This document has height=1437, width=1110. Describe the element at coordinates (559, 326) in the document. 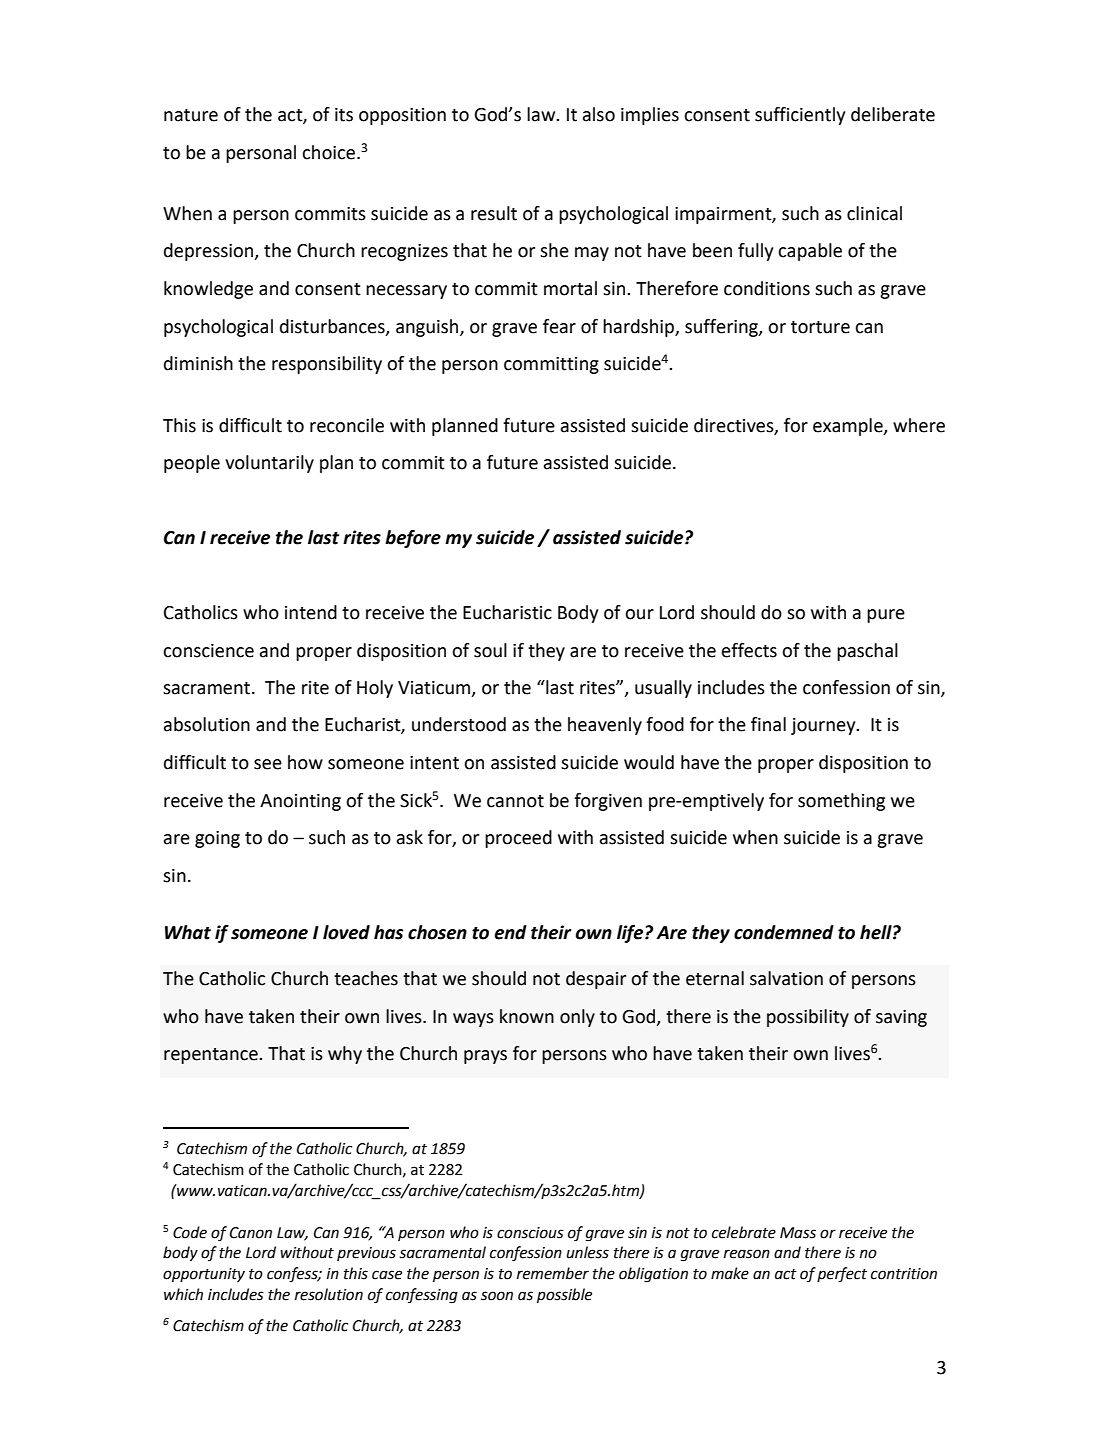

I see `fear` at that location.
